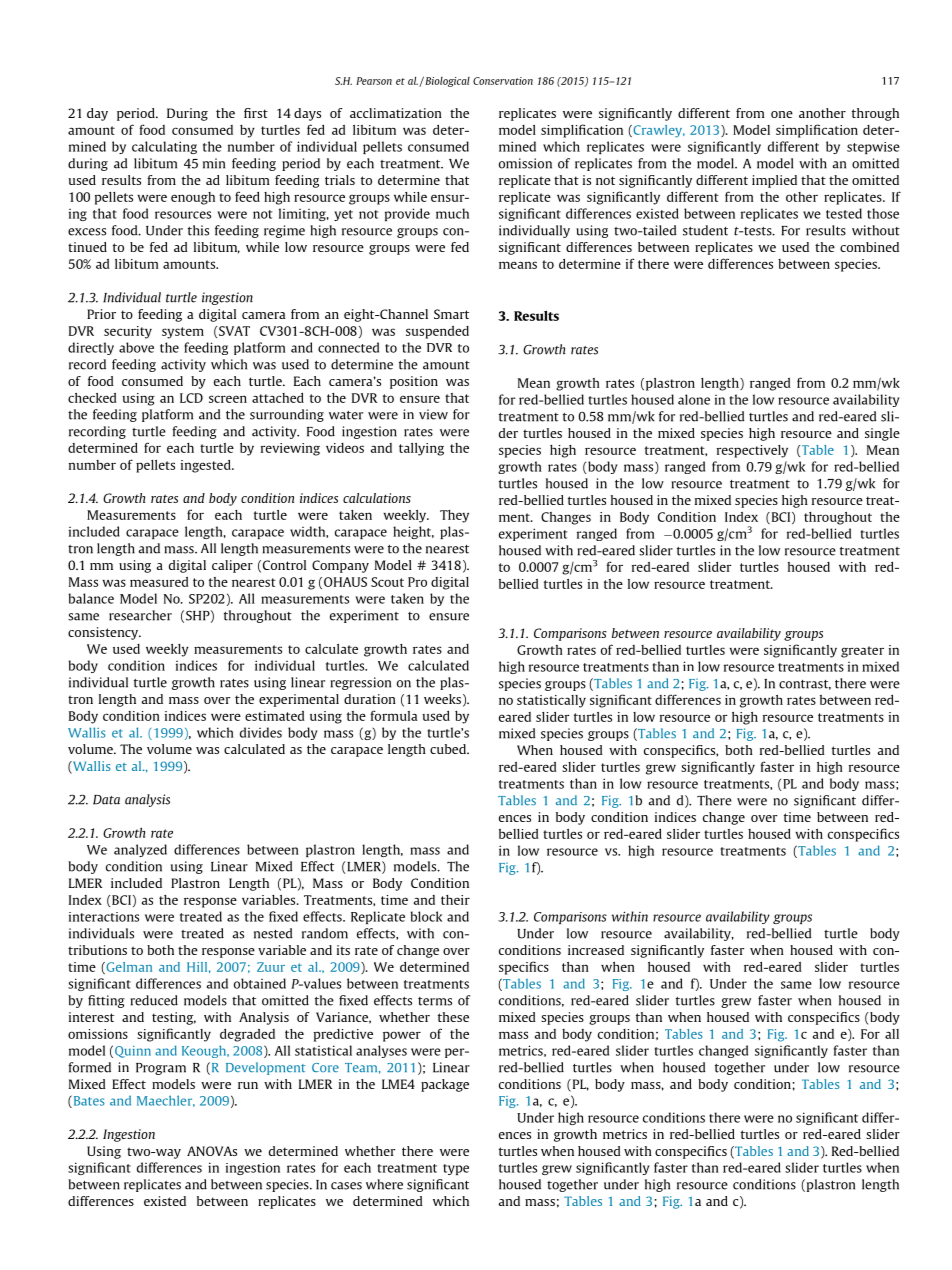 The height and width of the screenshot is (1270, 952). I want to click on cubed, so click(449, 749).
